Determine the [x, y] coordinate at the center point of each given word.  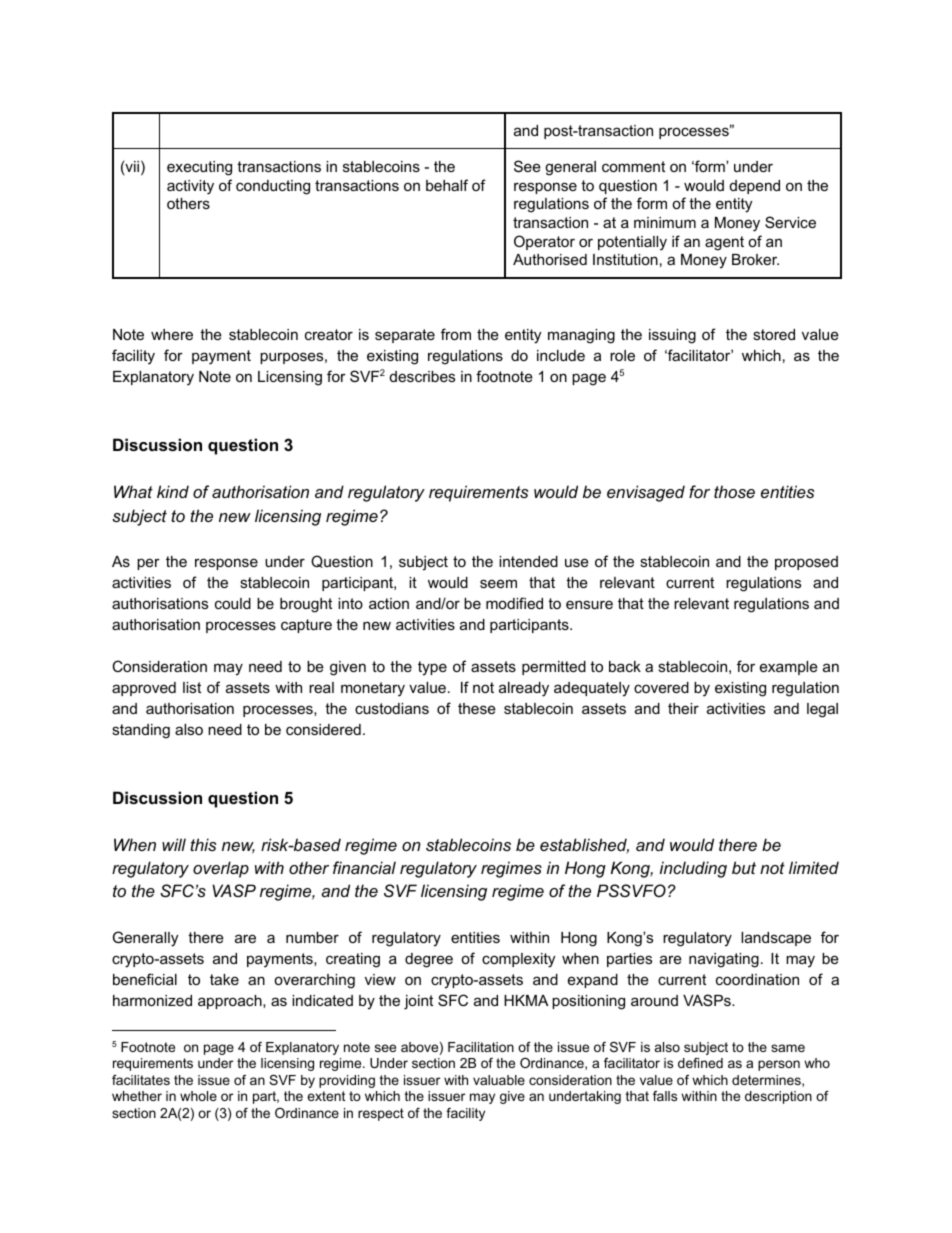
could [233, 603]
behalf [447, 185]
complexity [518, 960]
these [477, 708]
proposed [806, 563]
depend [755, 187]
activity [190, 187]
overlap [221, 869]
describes [422, 376]
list [192, 687]
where [172, 334]
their [683, 708]
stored [774, 334]
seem [498, 583]
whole [198, 1096]
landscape [776, 939]
